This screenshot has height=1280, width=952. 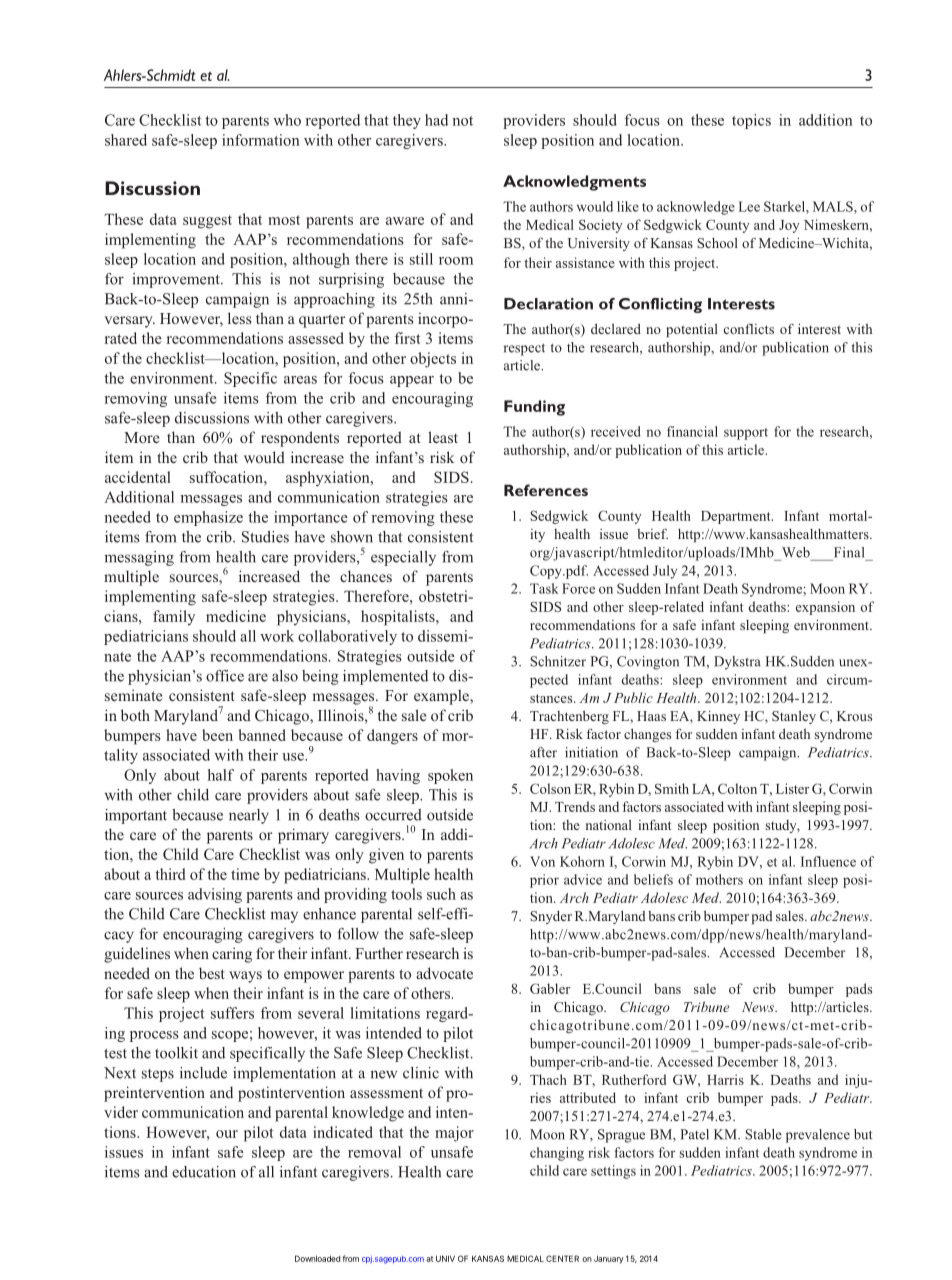 What do you see at coordinates (232, 1013) in the screenshot?
I see `suffers` at bounding box center [232, 1013].
